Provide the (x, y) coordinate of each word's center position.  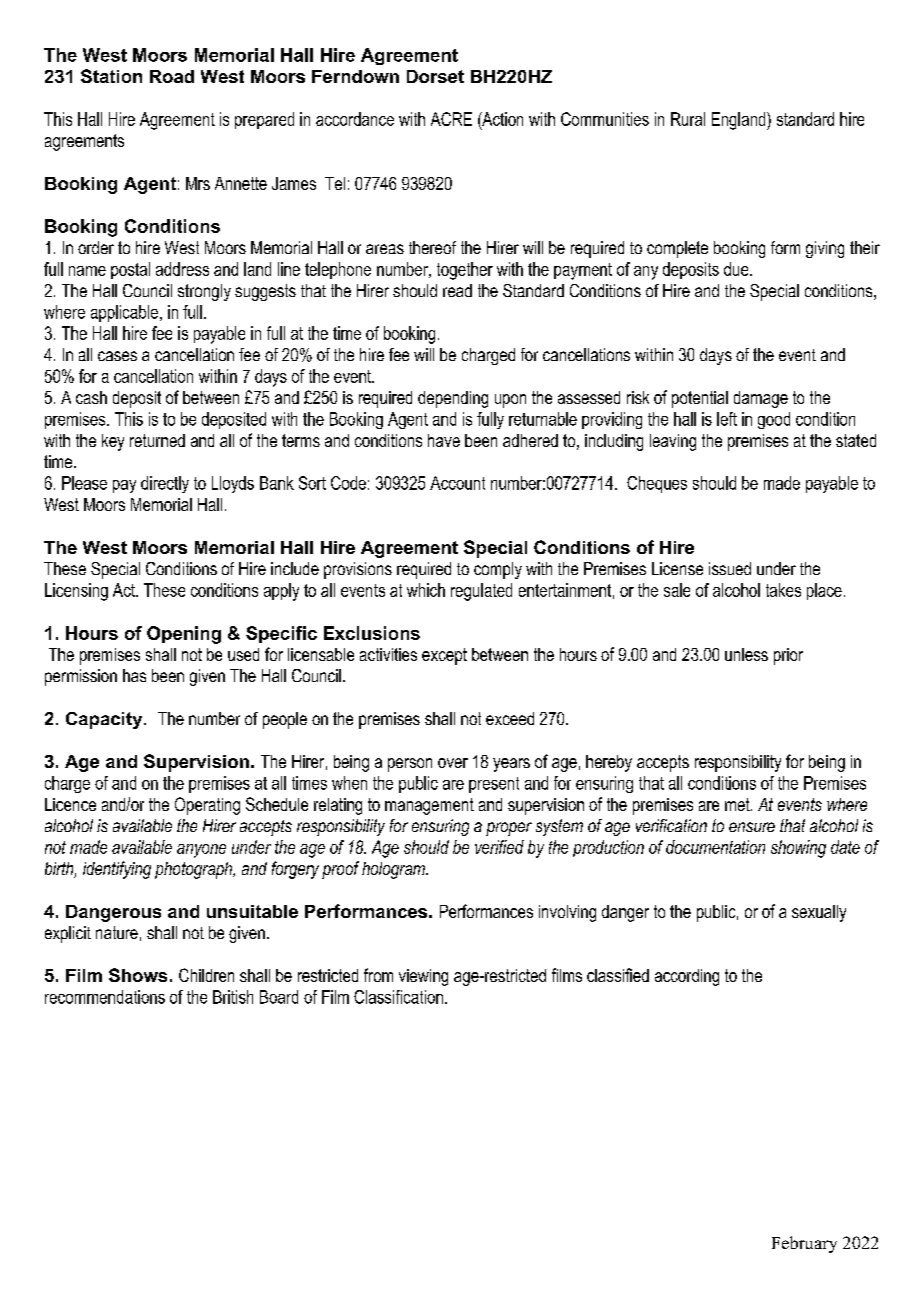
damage (761, 399)
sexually (819, 913)
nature (117, 932)
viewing (423, 977)
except (444, 656)
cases (117, 356)
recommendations (105, 997)
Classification (398, 997)
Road (172, 76)
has (134, 675)
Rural (688, 119)
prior (788, 656)
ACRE (451, 119)
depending (453, 399)
